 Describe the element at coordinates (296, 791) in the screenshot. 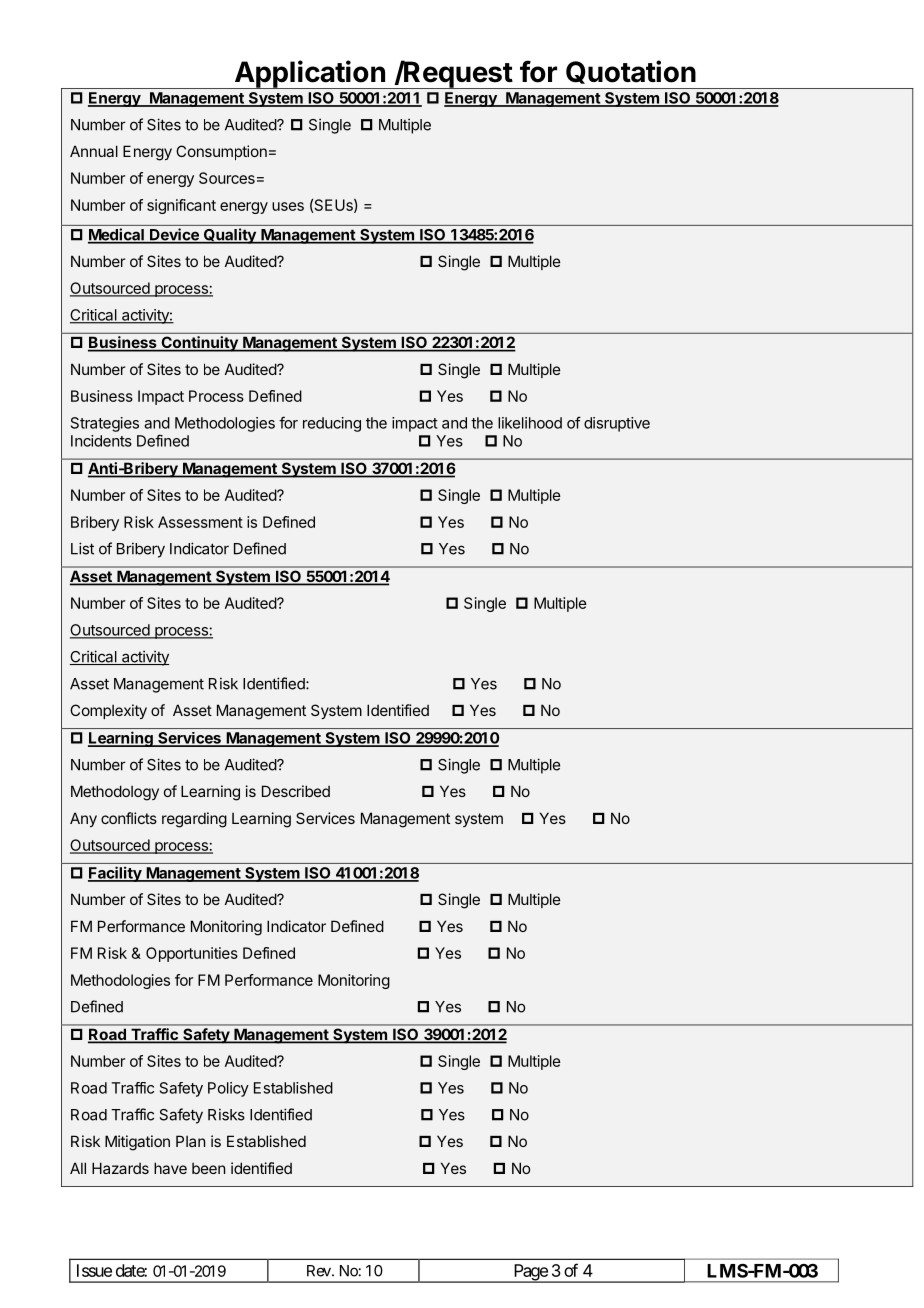

I see `Described` at that location.
